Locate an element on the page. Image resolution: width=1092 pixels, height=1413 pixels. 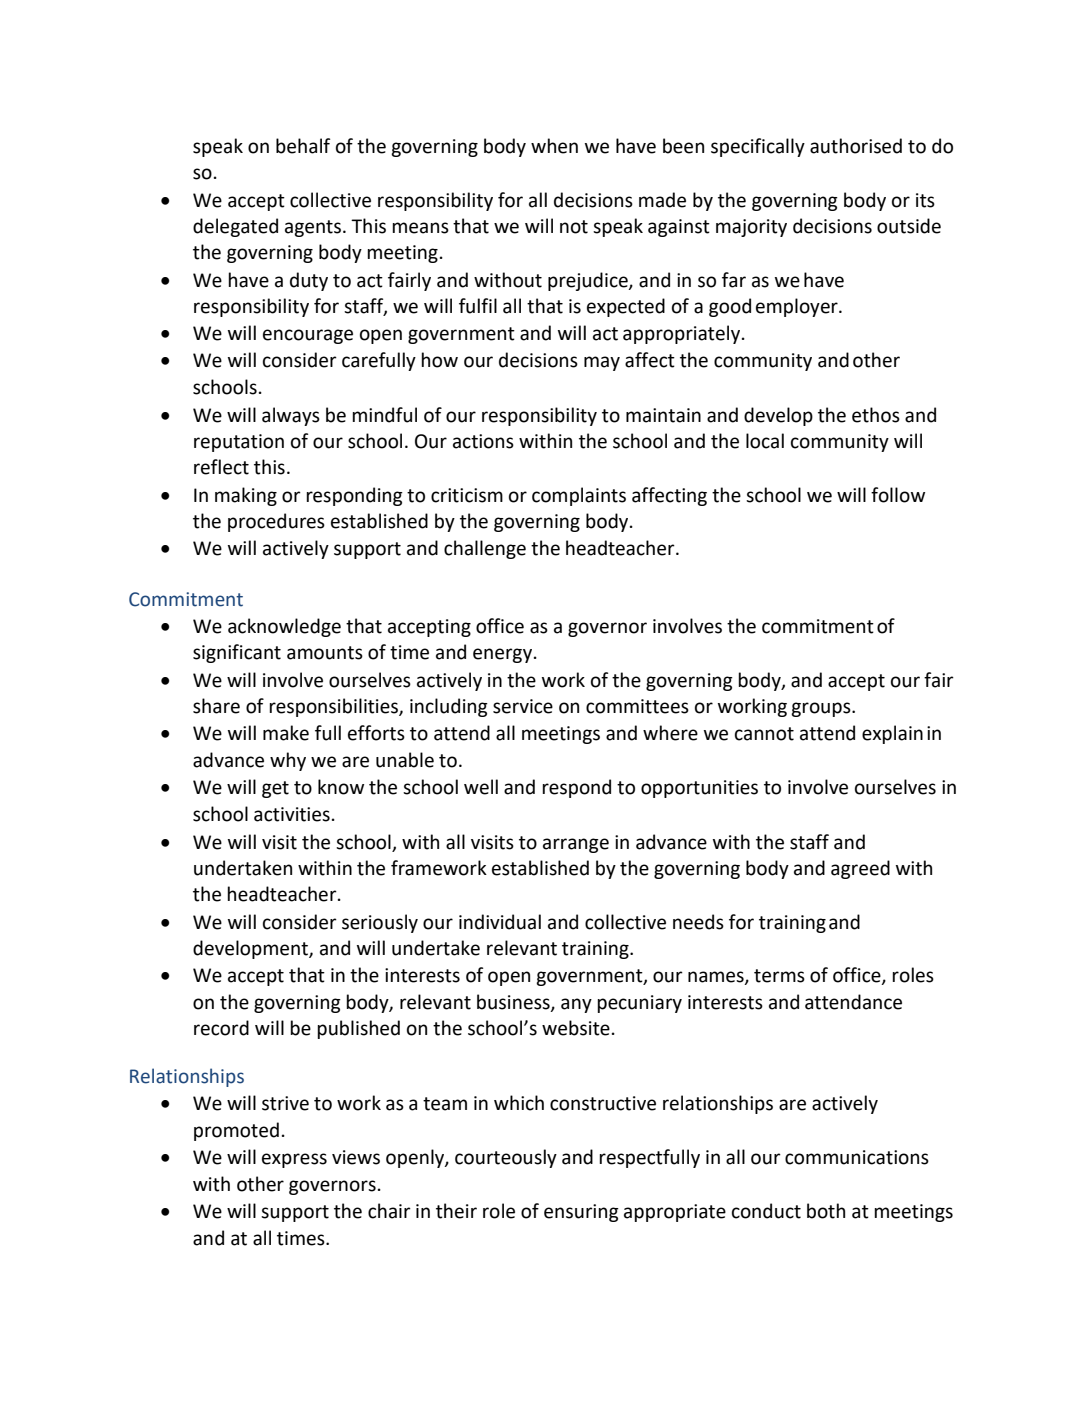
when is located at coordinates (554, 146).
